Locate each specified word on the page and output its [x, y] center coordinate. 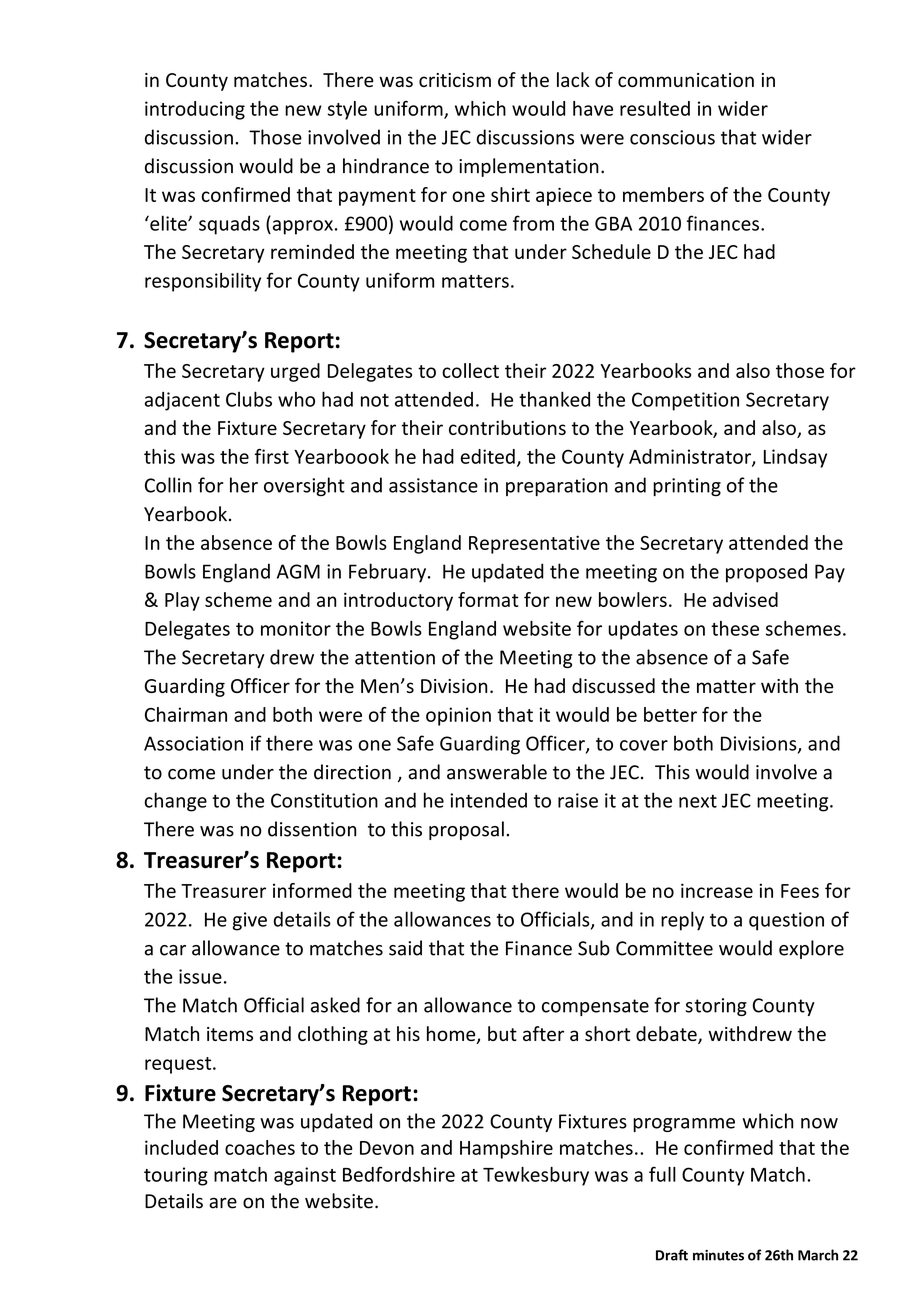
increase [717, 890]
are [223, 1203]
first [272, 456]
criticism [455, 80]
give [250, 921]
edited [488, 456]
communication [686, 80]
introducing [195, 110]
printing [687, 487]
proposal [466, 830]
